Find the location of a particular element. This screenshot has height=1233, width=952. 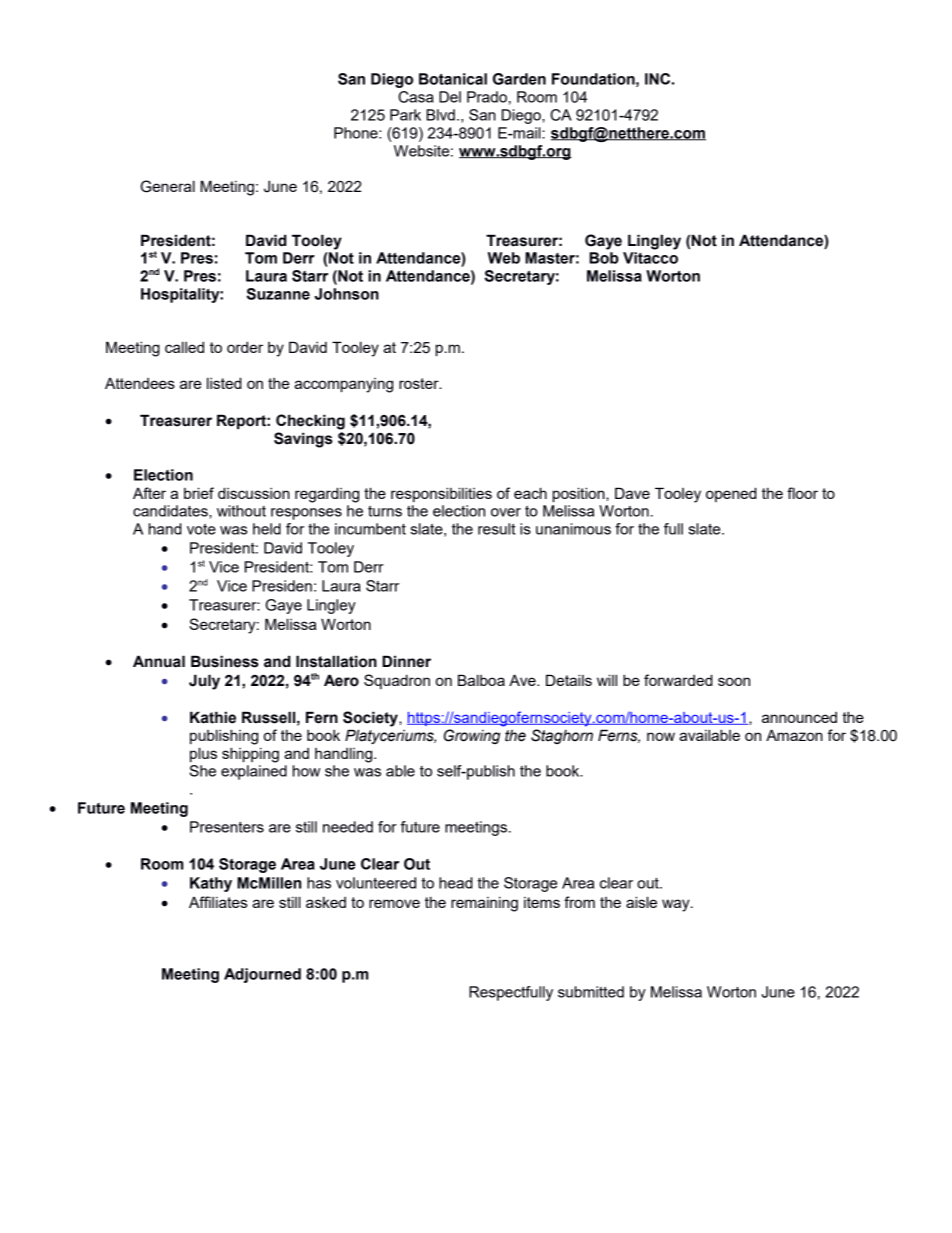

General is located at coordinates (168, 186).
